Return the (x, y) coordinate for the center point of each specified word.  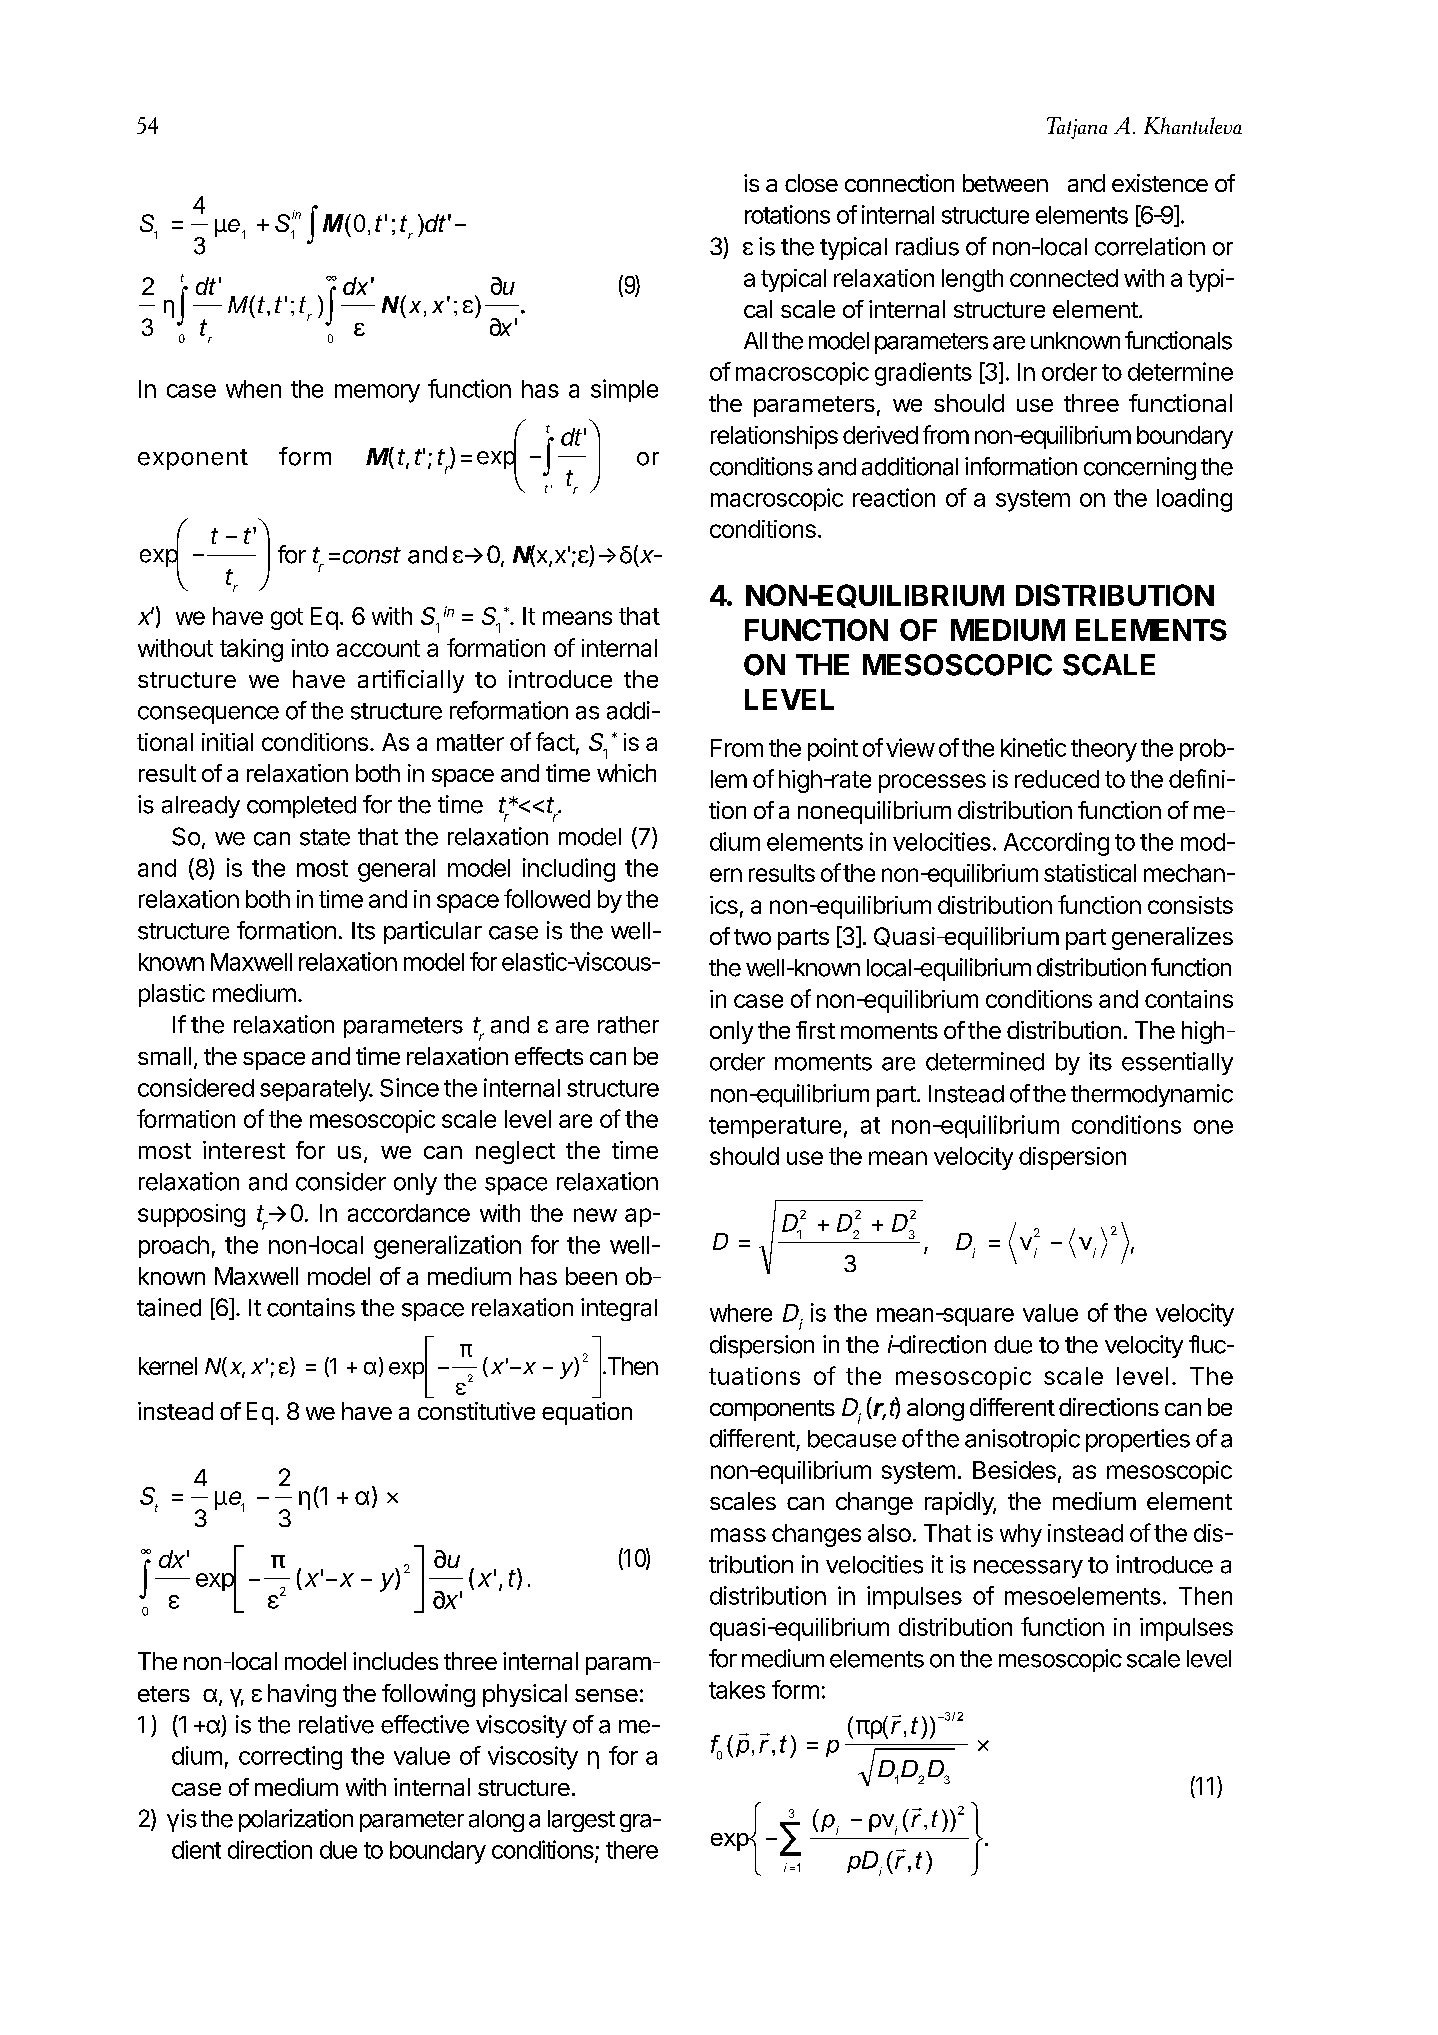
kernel (168, 1366)
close (811, 183)
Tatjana (1077, 128)
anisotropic (1022, 1440)
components (772, 1410)
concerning (1140, 468)
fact (555, 741)
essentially (1177, 1063)
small (164, 1056)
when (253, 389)
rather (628, 1025)
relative (336, 1724)
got (287, 619)
